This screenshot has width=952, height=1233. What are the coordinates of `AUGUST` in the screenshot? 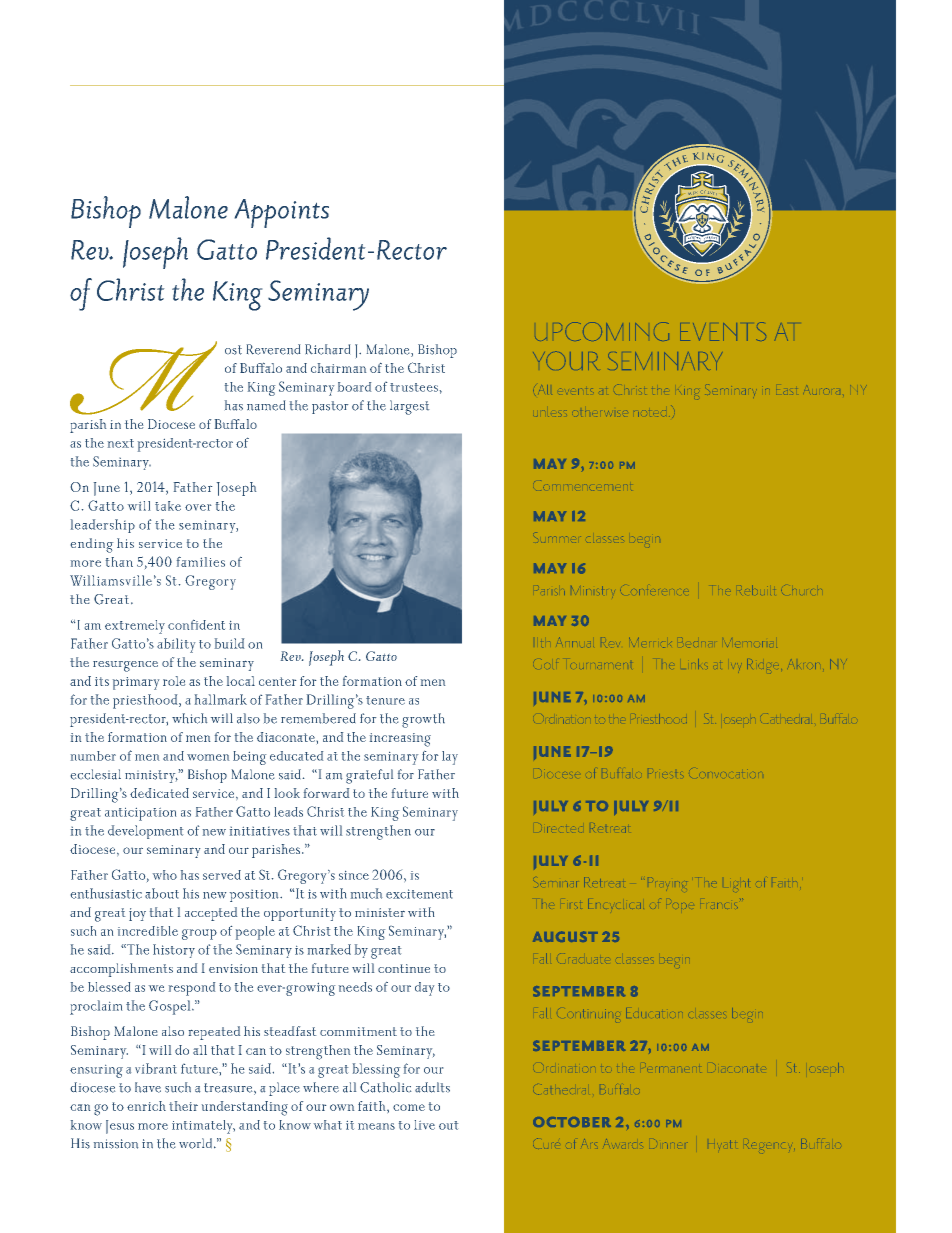 It's located at (565, 936).
